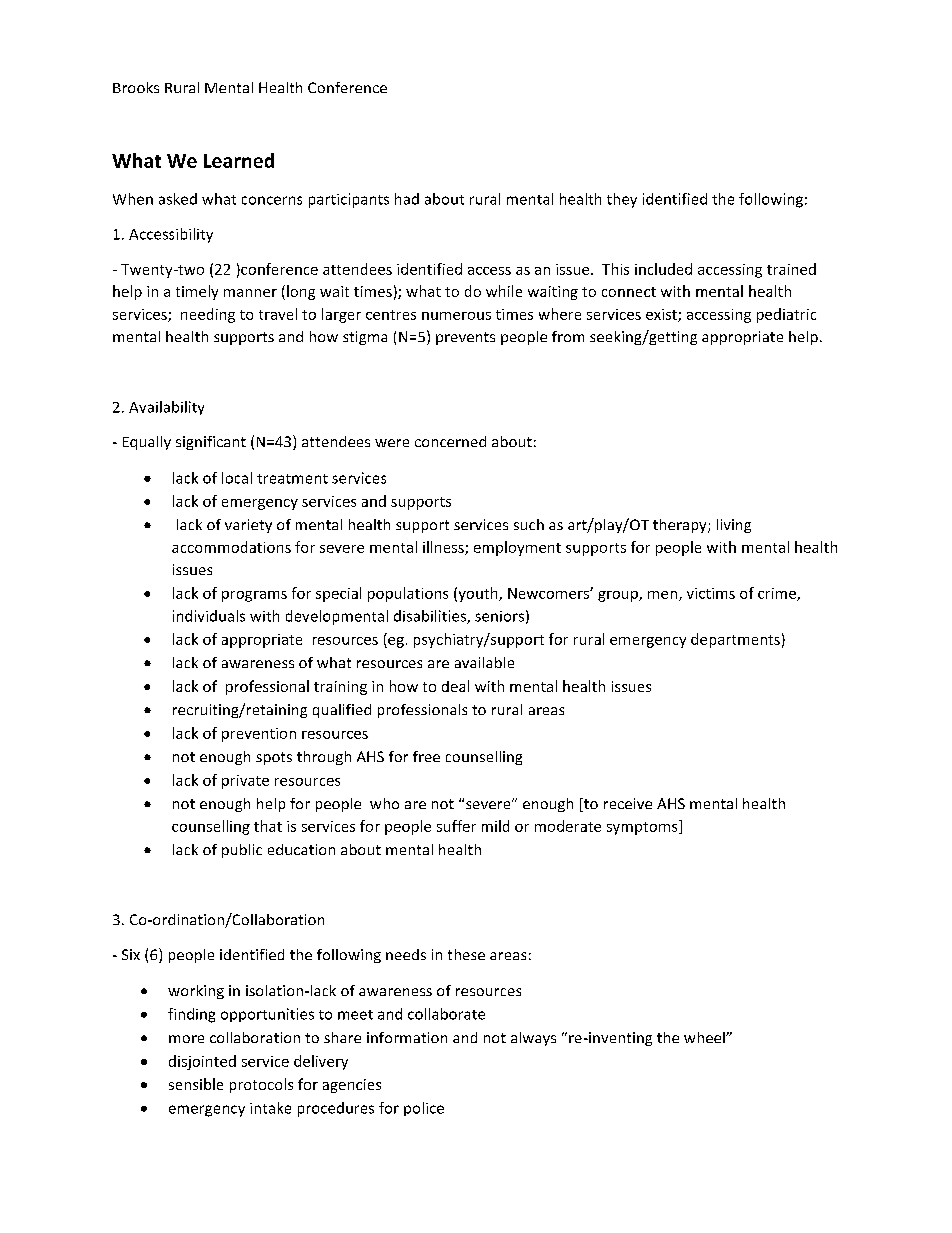 The height and width of the page is (1233, 952). Describe the element at coordinates (196, 1084) in the page. I see `sensible` at that location.
